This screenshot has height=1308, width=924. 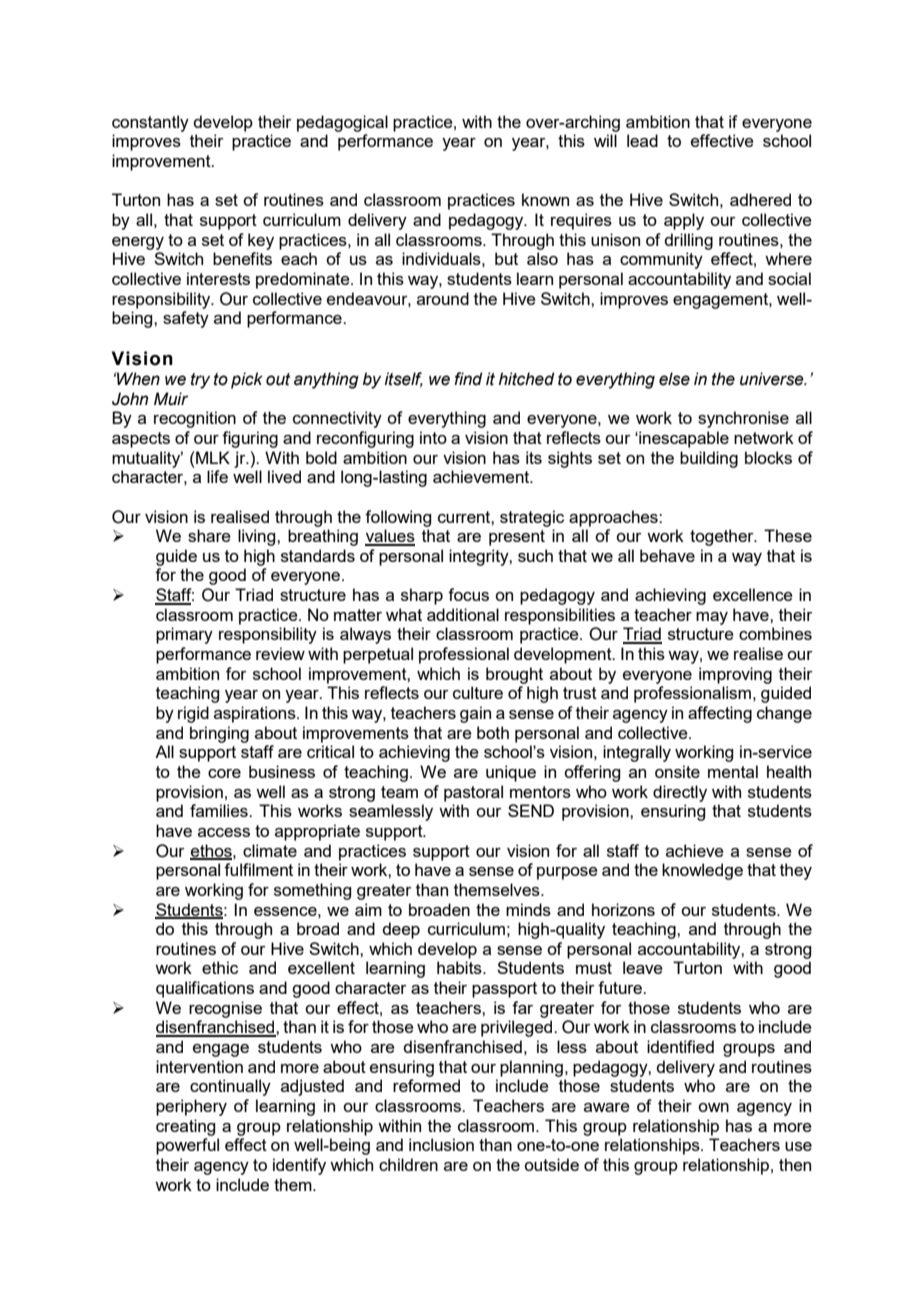 I want to click on life, so click(x=217, y=476).
